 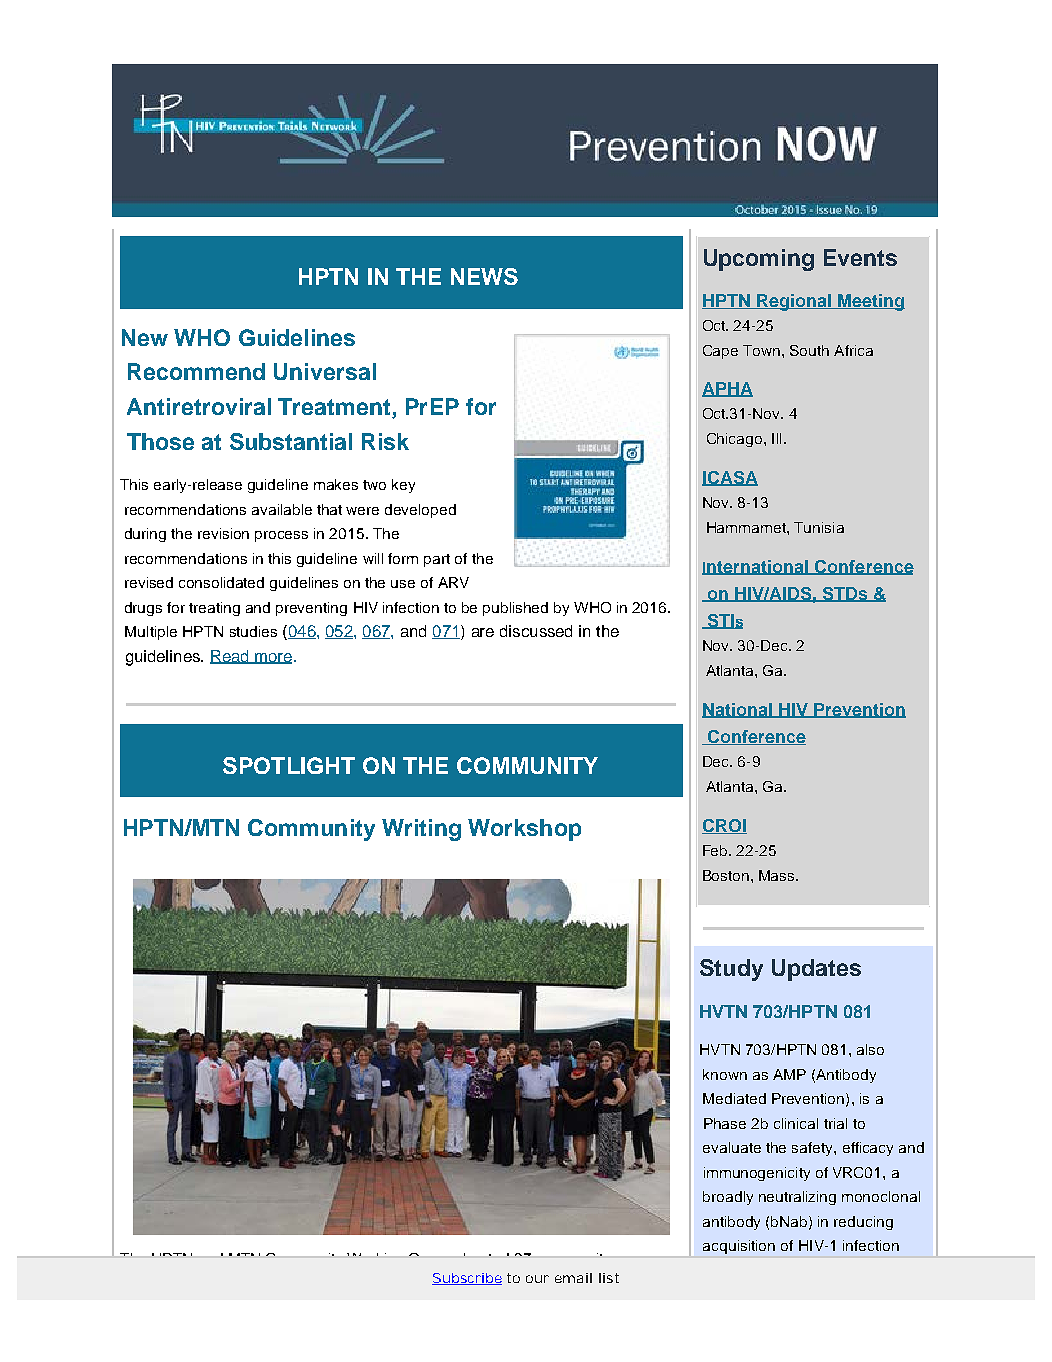 I want to click on NEWS, so click(x=484, y=276).
